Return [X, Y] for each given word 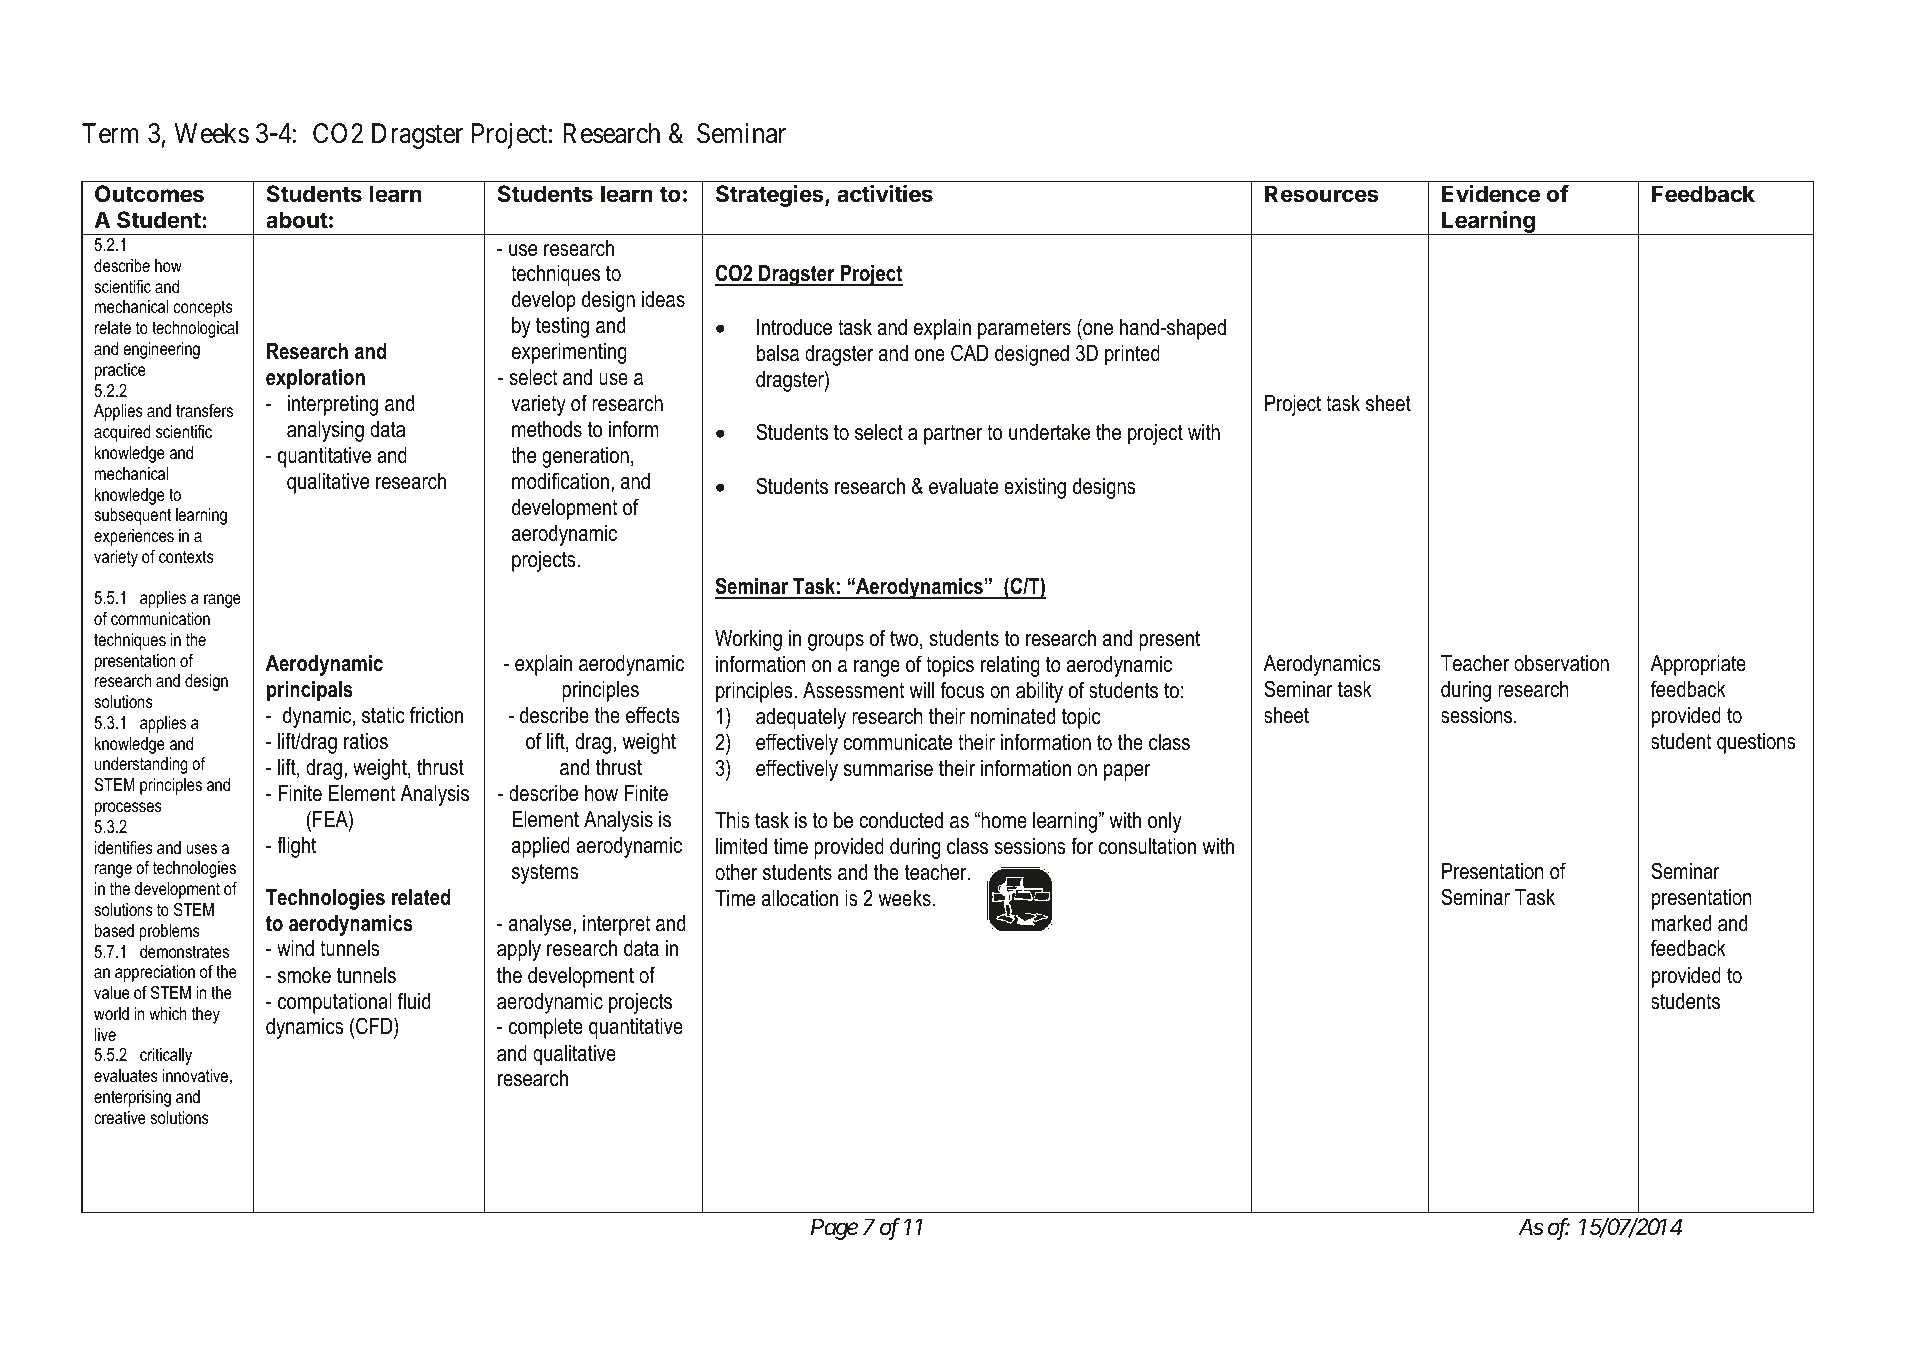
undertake [1049, 432]
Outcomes [149, 194]
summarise [888, 768]
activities [885, 194]
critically [166, 1056]
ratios [366, 741]
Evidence [1491, 193]
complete [546, 1028]
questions [1756, 743]
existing [1035, 488]
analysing [325, 431]
